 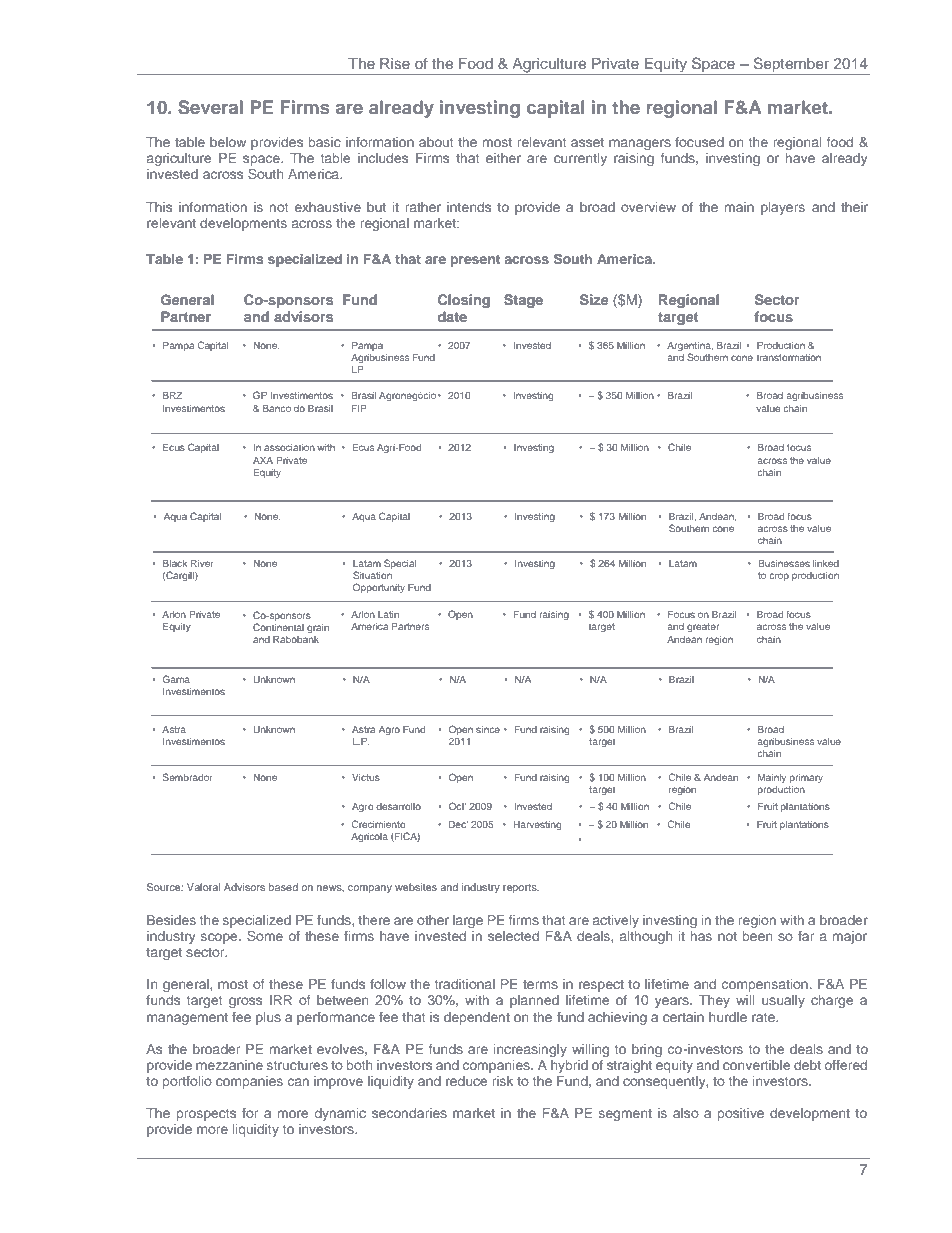 What do you see at coordinates (503, 158) in the image?
I see `either` at bounding box center [503, 158].
